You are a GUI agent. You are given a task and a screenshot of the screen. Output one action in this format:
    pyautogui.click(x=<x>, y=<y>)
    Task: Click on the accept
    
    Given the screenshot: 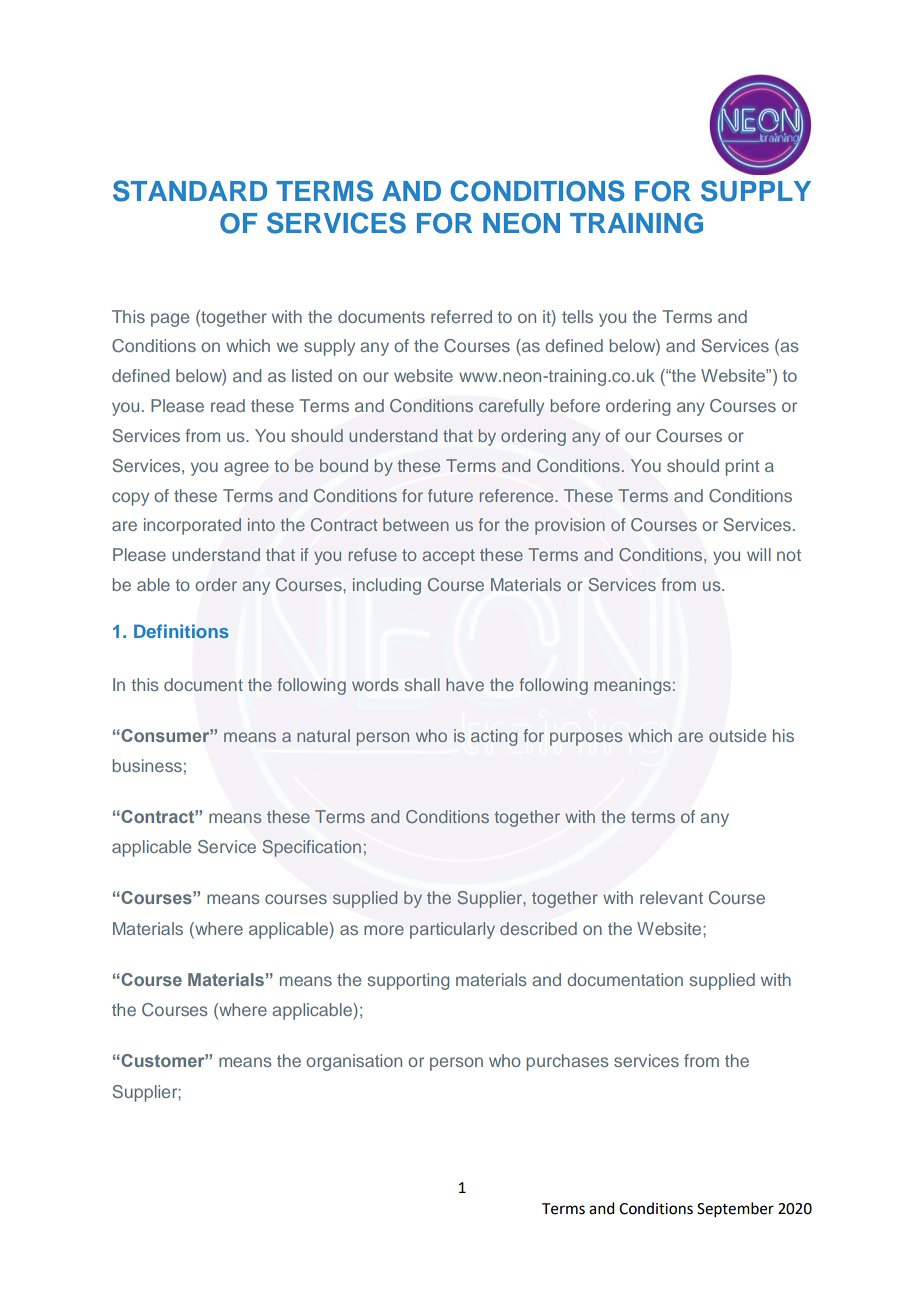 What is the action you would take?
    pyautogui.click(x=449, y=557)
